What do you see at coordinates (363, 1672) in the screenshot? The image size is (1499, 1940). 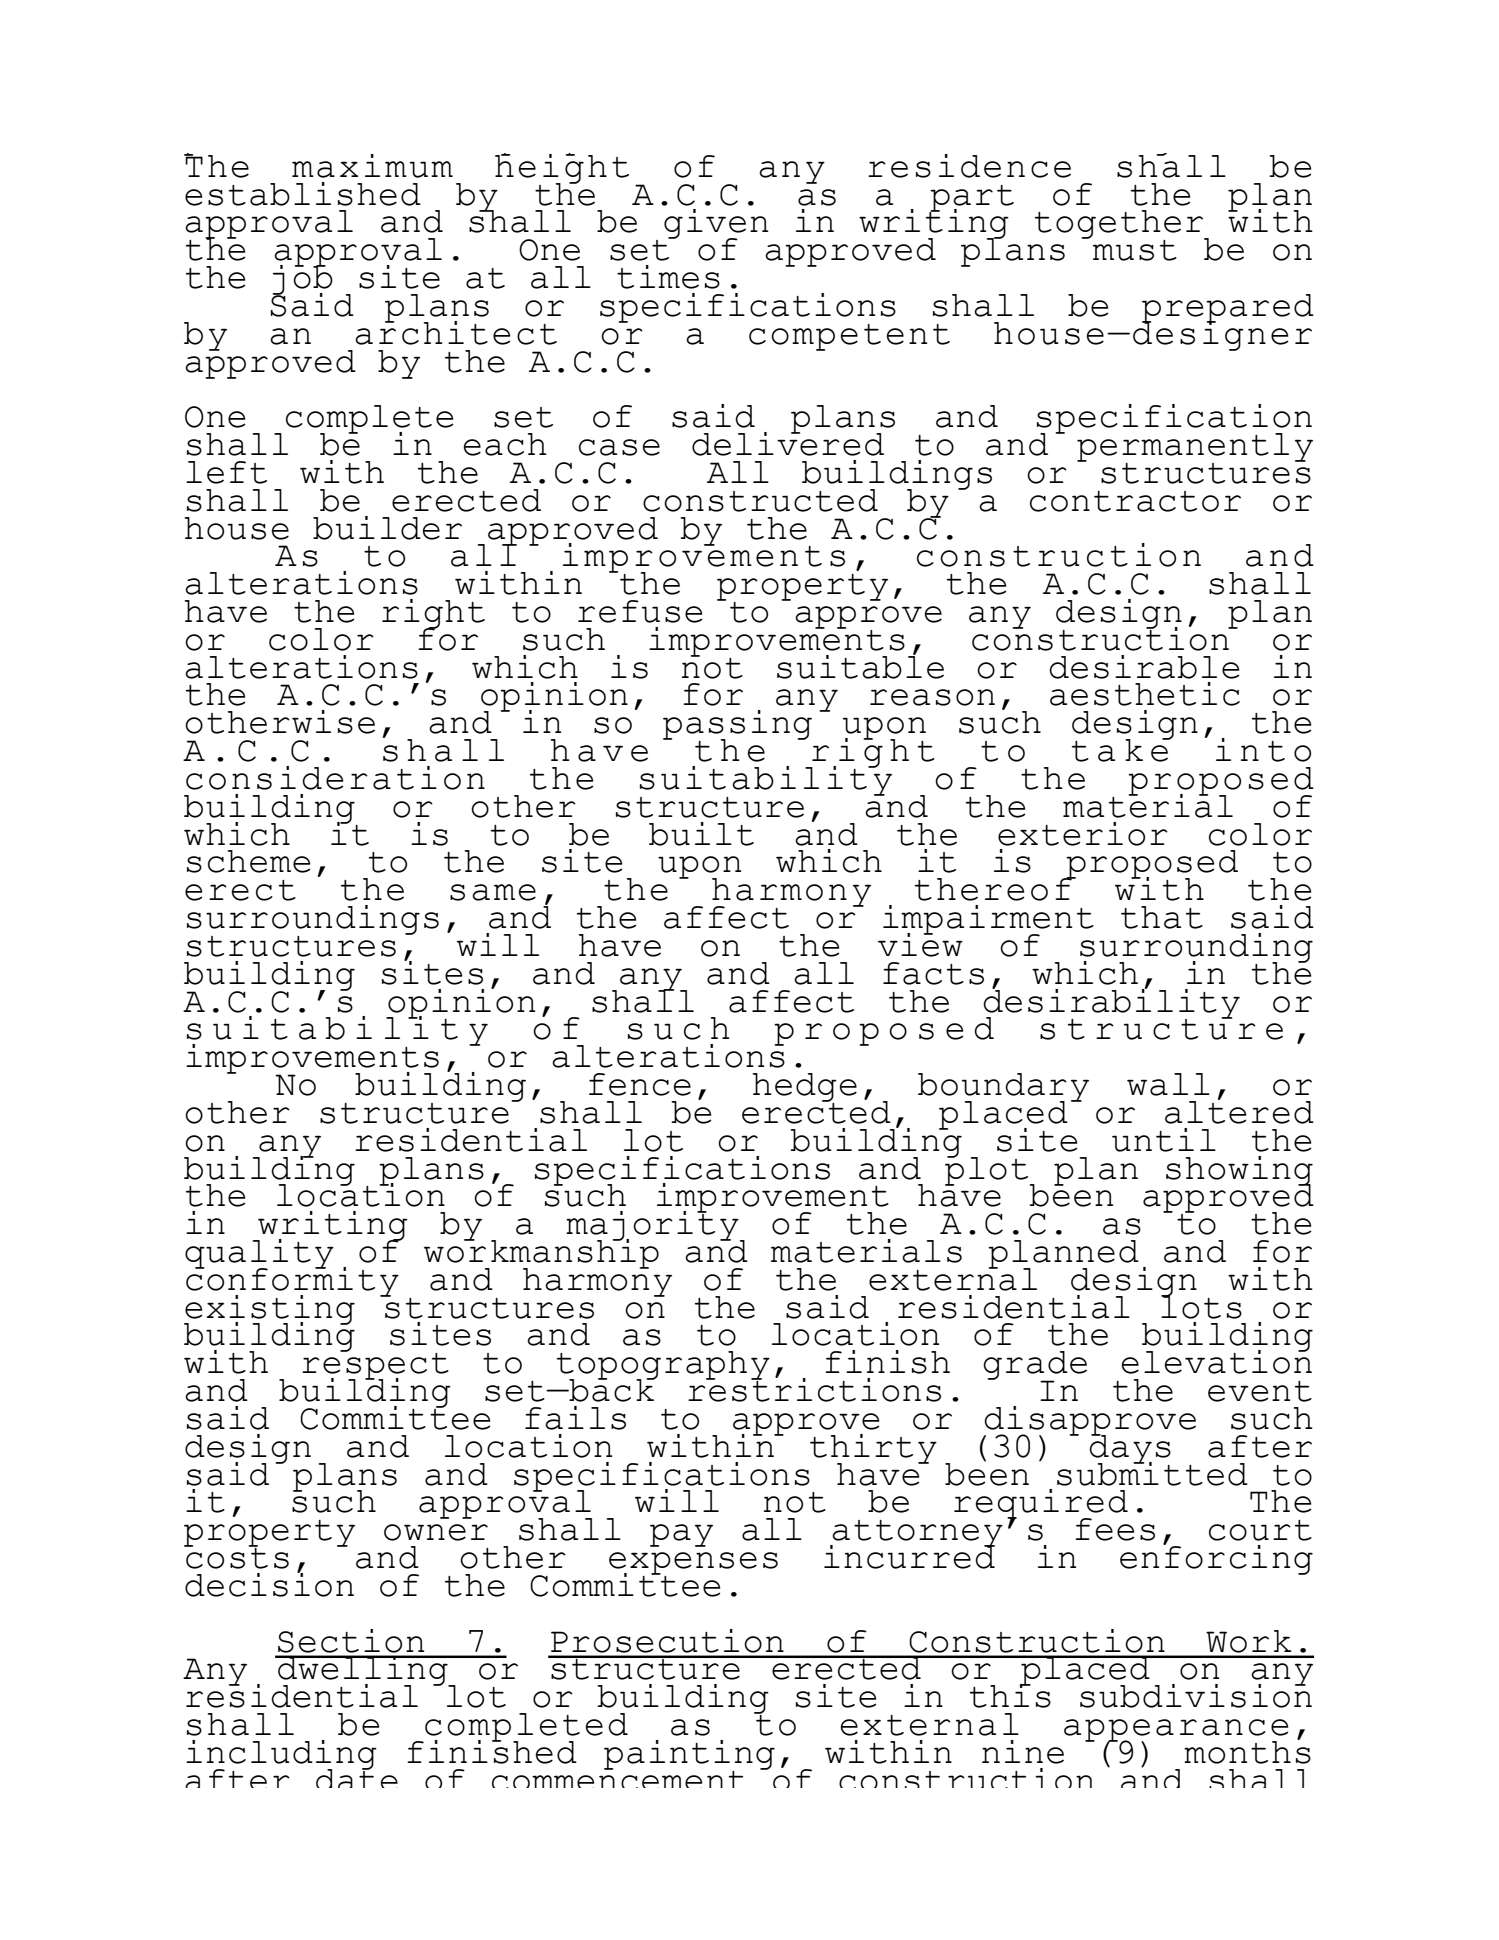 I see `dwelling` at bounding box center [363, 1672].
